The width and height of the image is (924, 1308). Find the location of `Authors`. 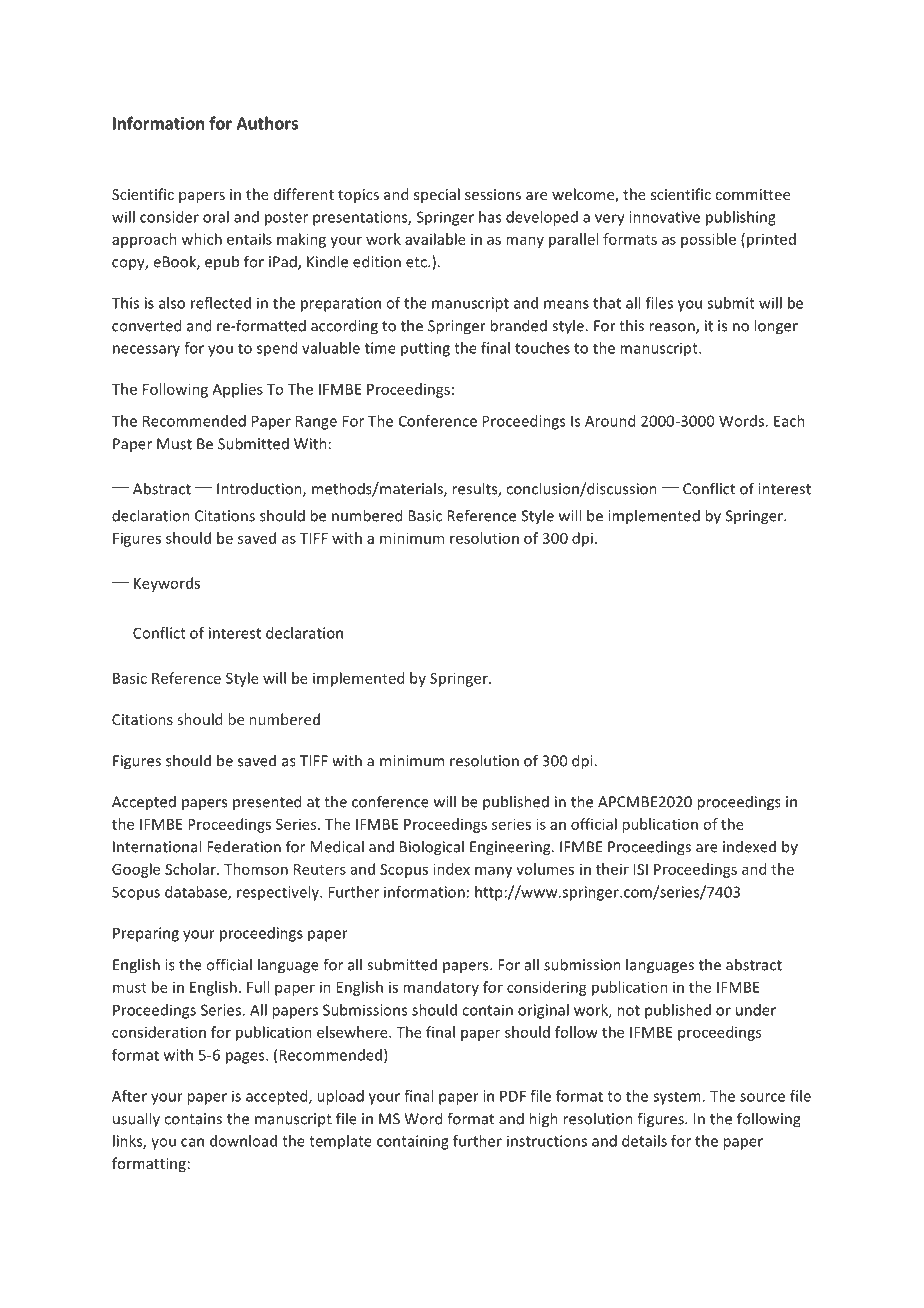

Authors is located at coordinates (267, 123).
